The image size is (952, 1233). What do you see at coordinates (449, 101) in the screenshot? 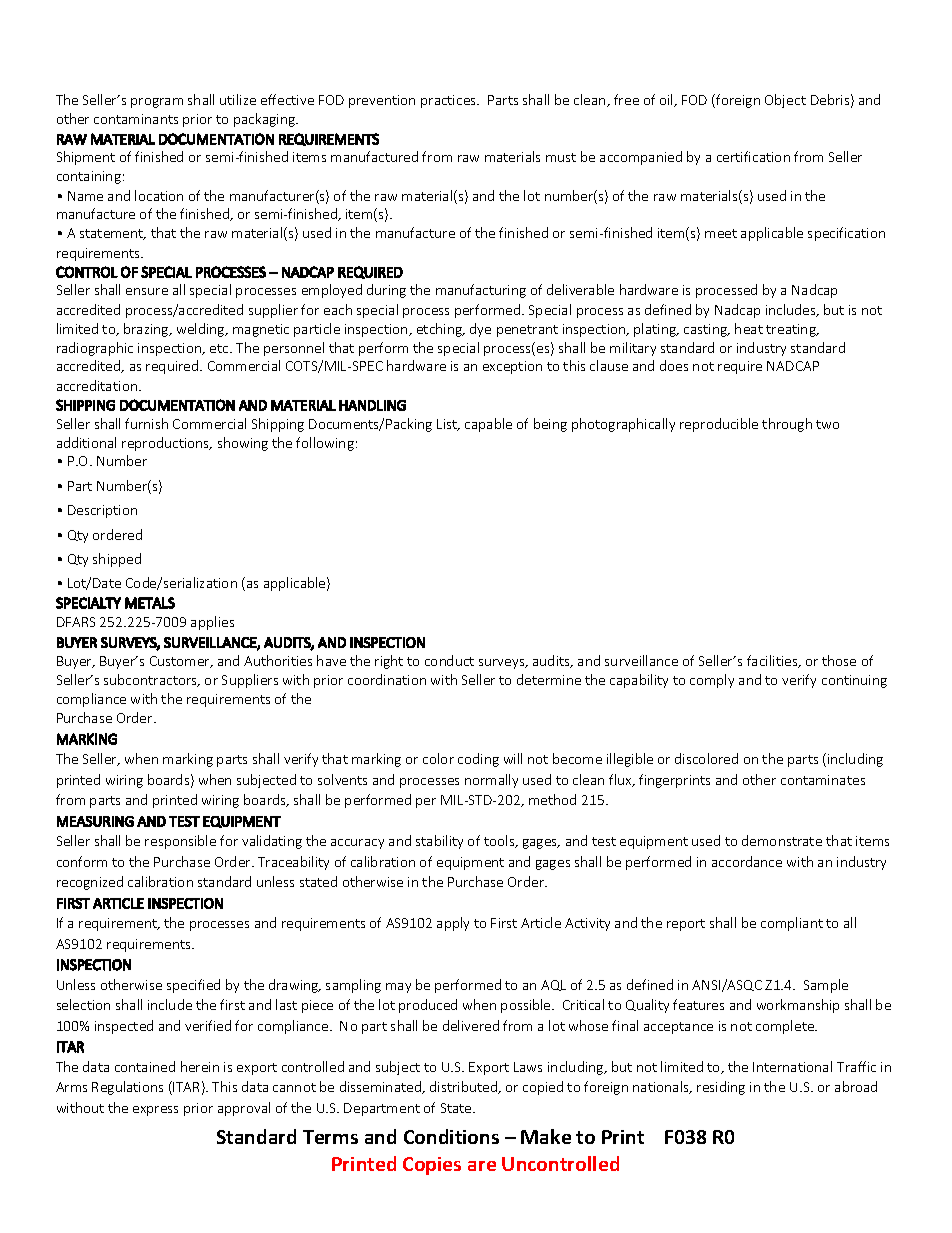
I see `practices` at bounding box center [449, 101].
